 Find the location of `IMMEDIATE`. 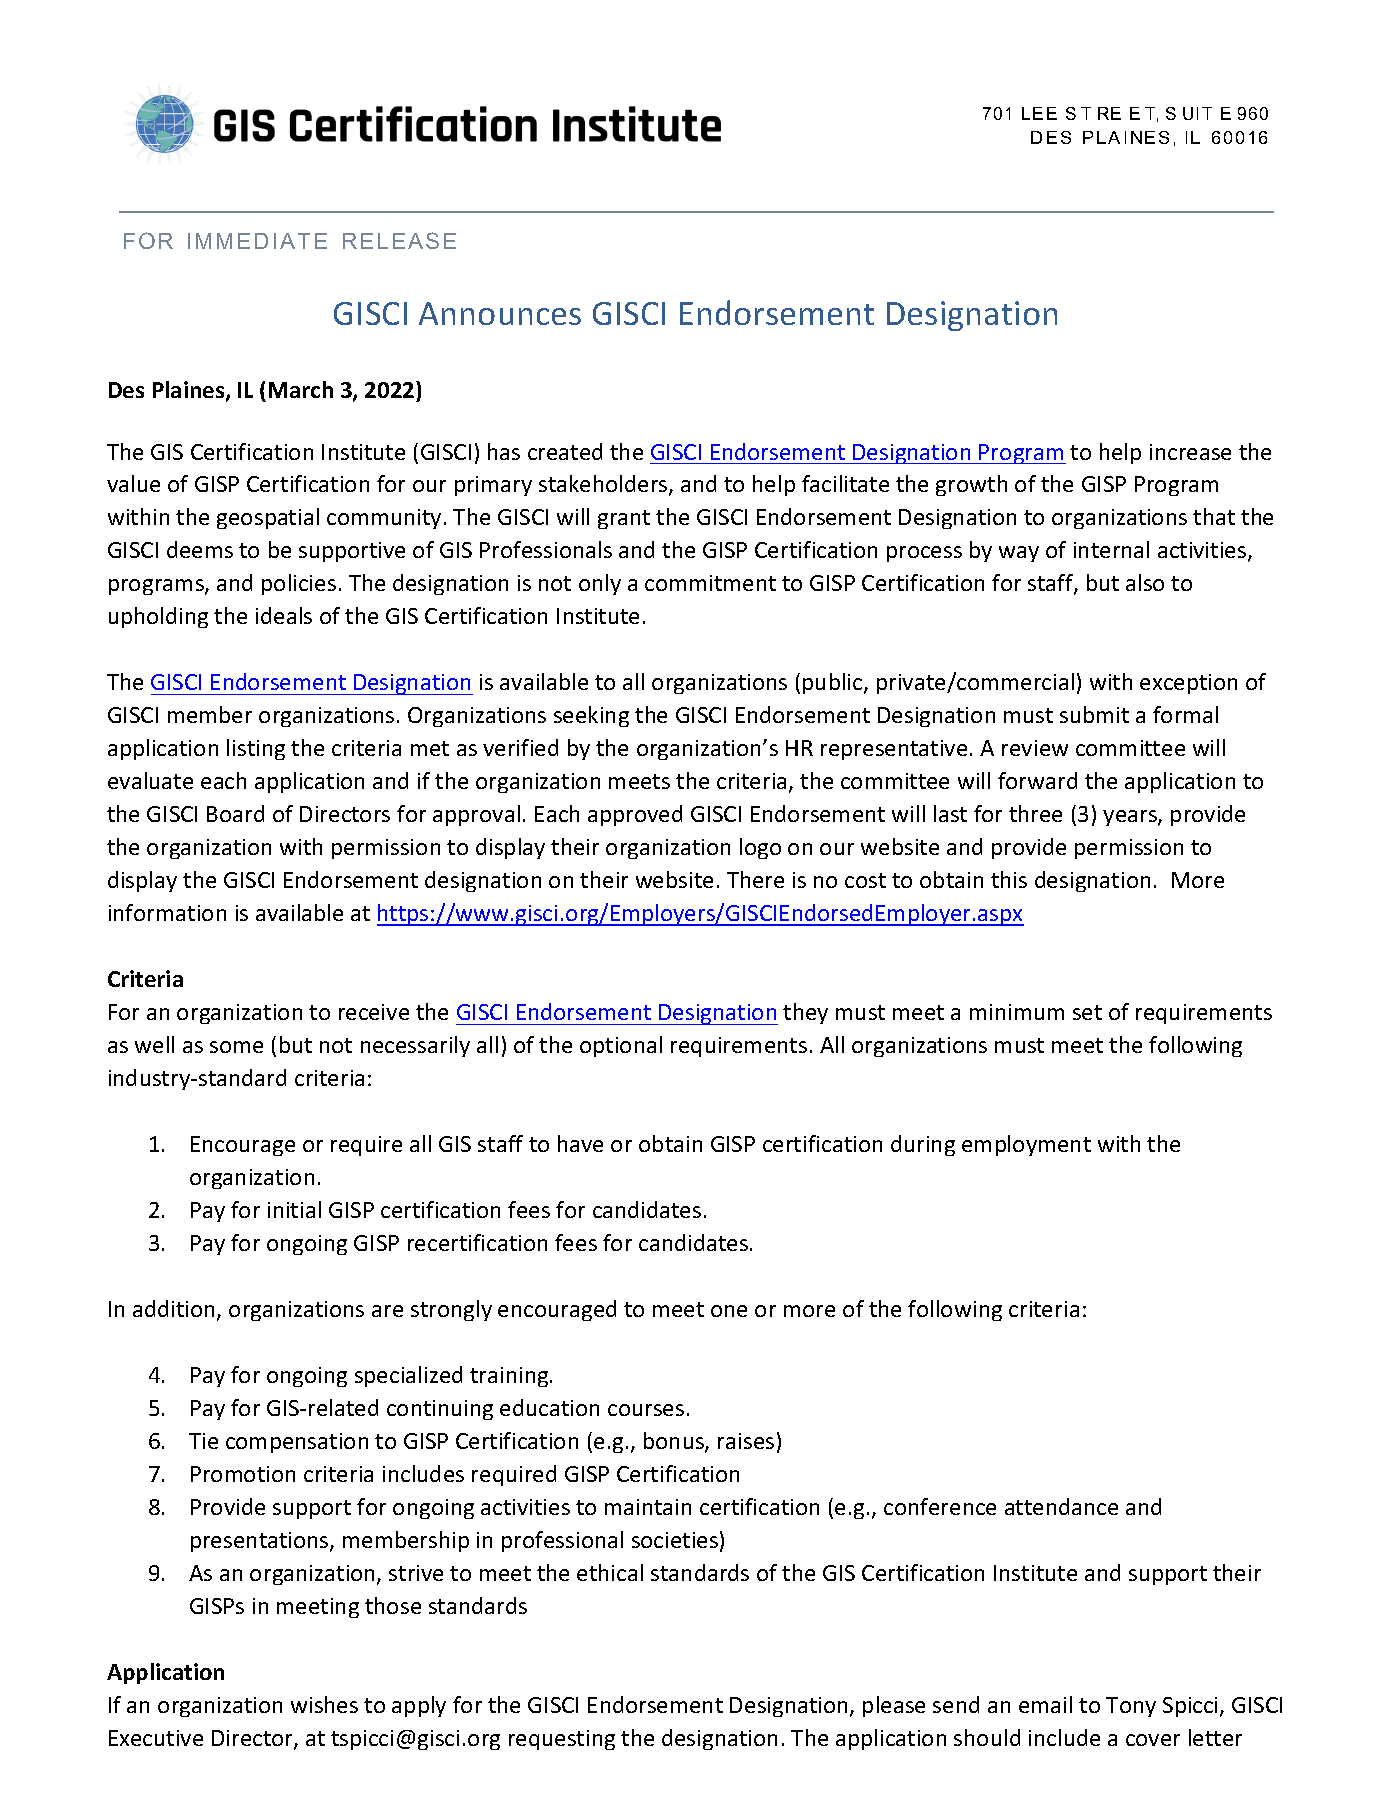

IMMEDIATE is located at coordinates (257, 241).
